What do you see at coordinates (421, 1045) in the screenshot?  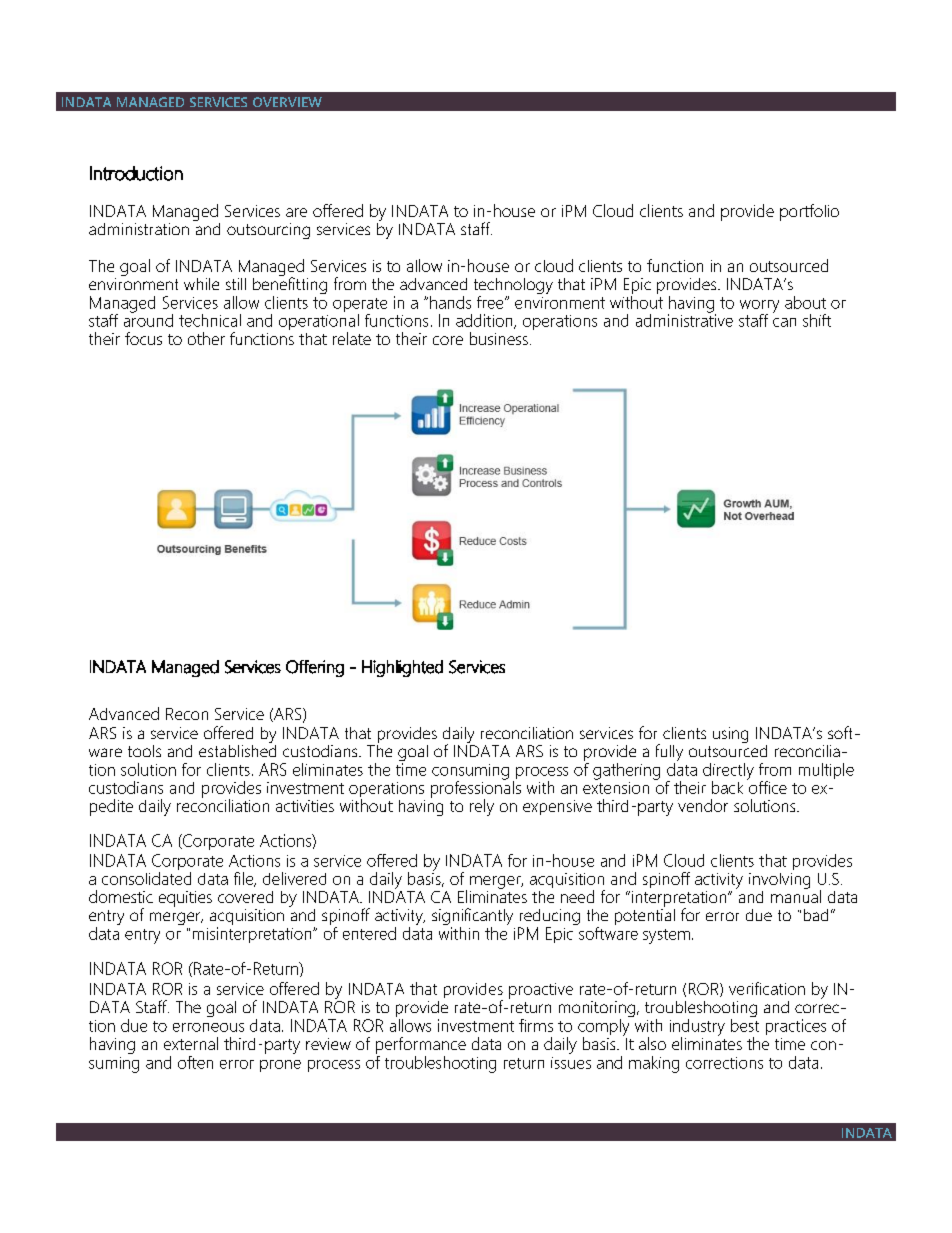 I see `performance` at bounding box center [421, 1045].
